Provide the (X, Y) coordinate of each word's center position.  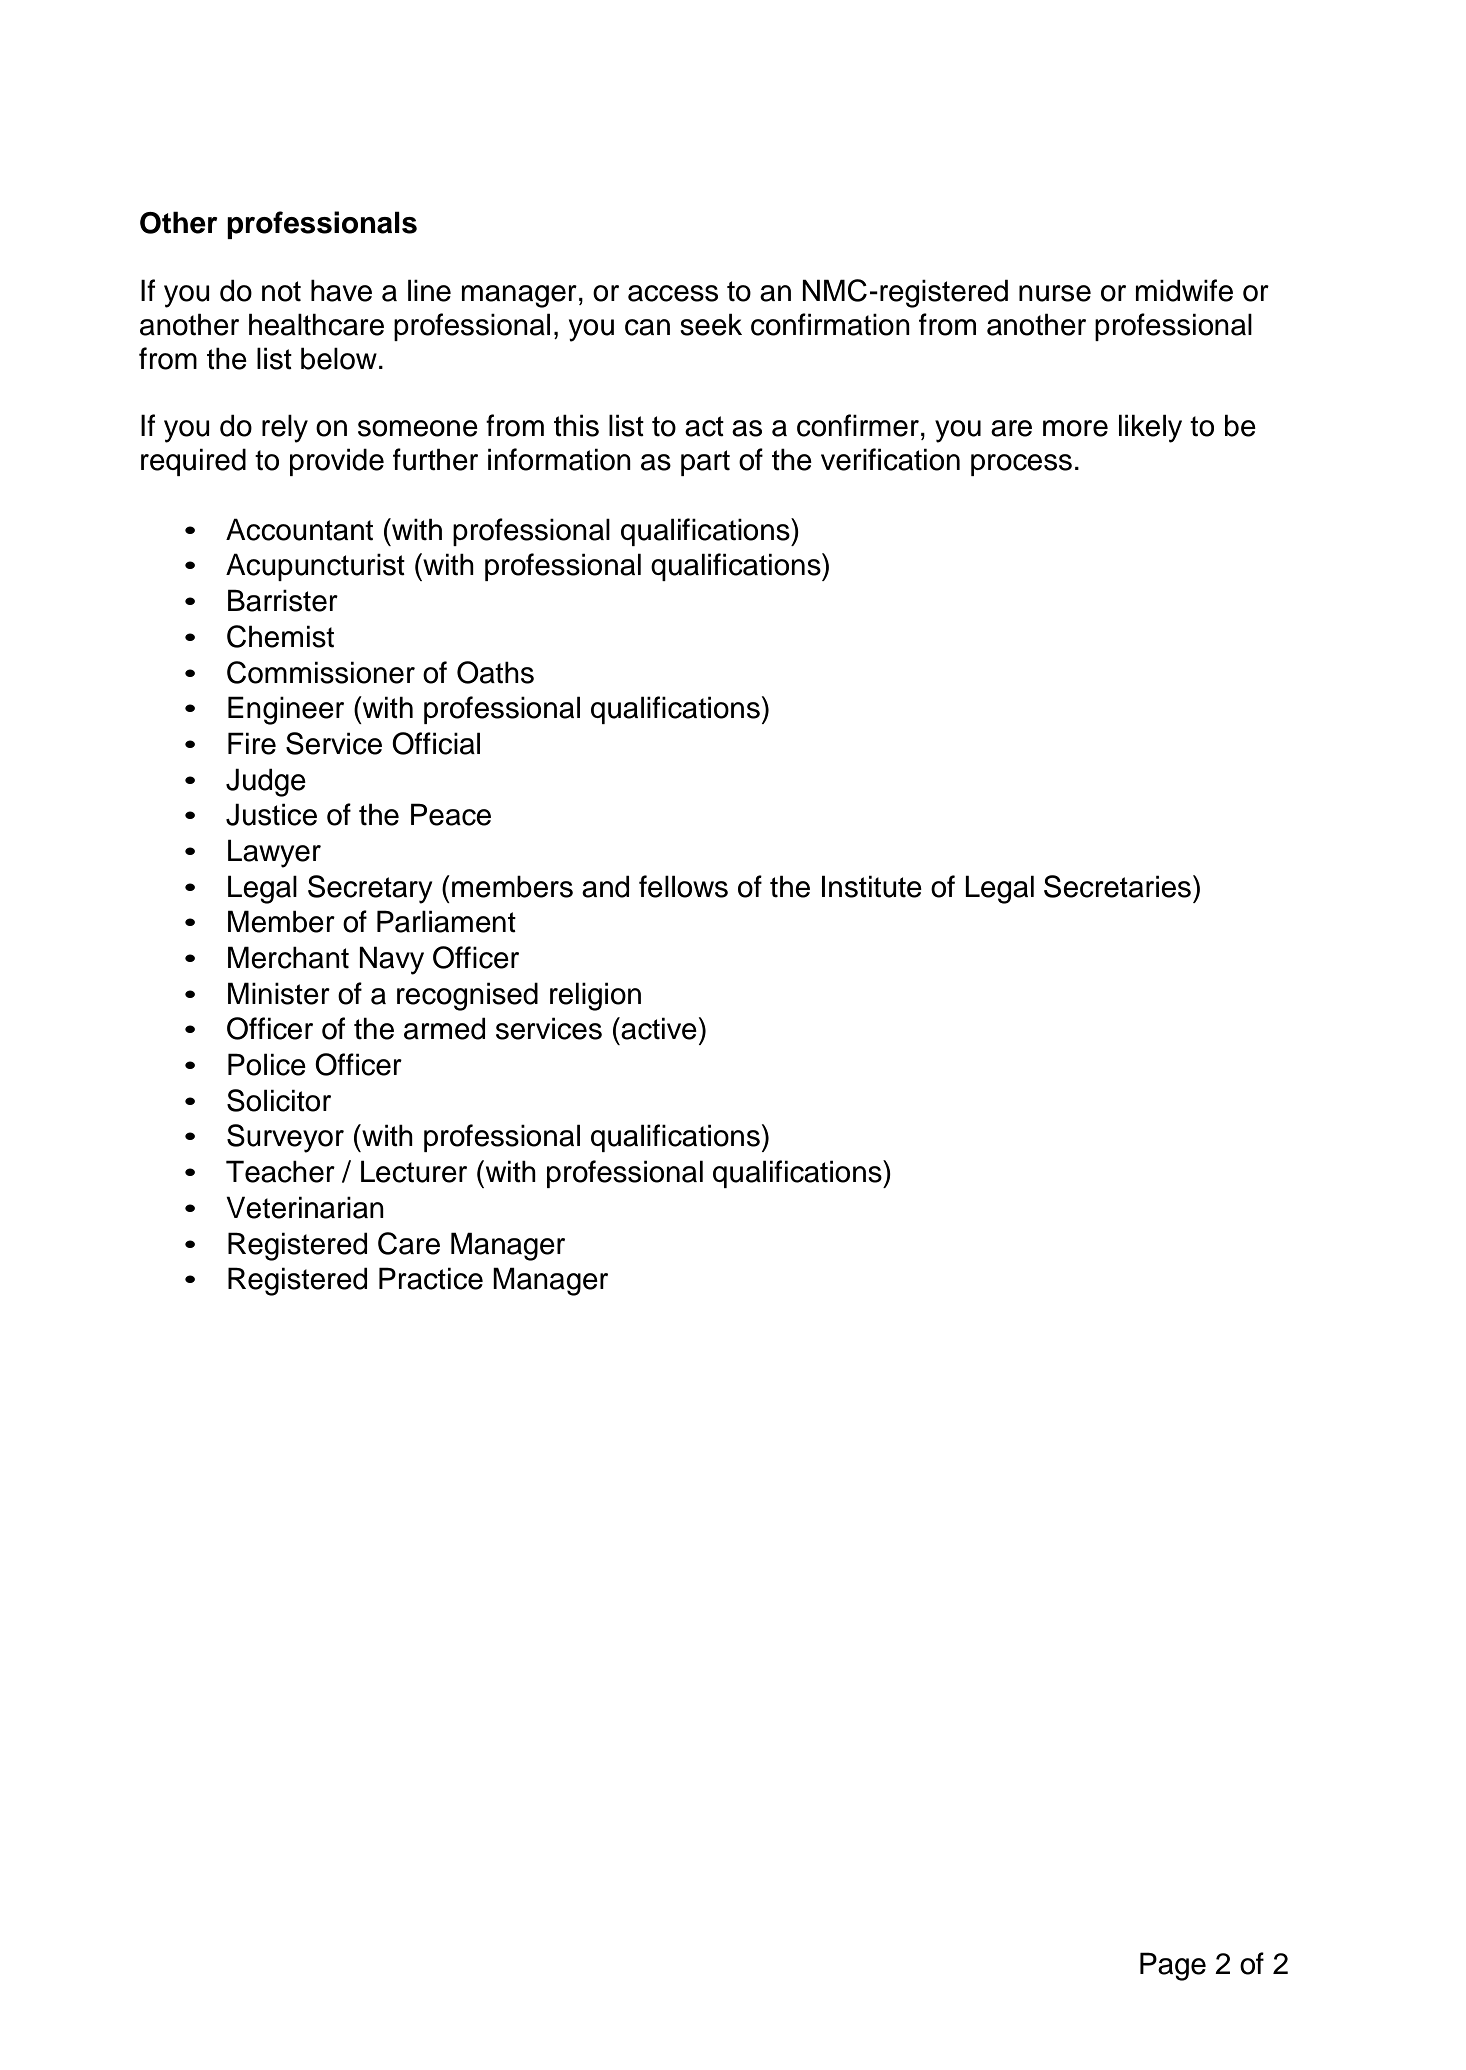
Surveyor (285, 1138)
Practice (431, 1278)
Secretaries (1117, 886)
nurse (1055, 293)
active (658, 1028)
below (339, 358)
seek (711, 324)
